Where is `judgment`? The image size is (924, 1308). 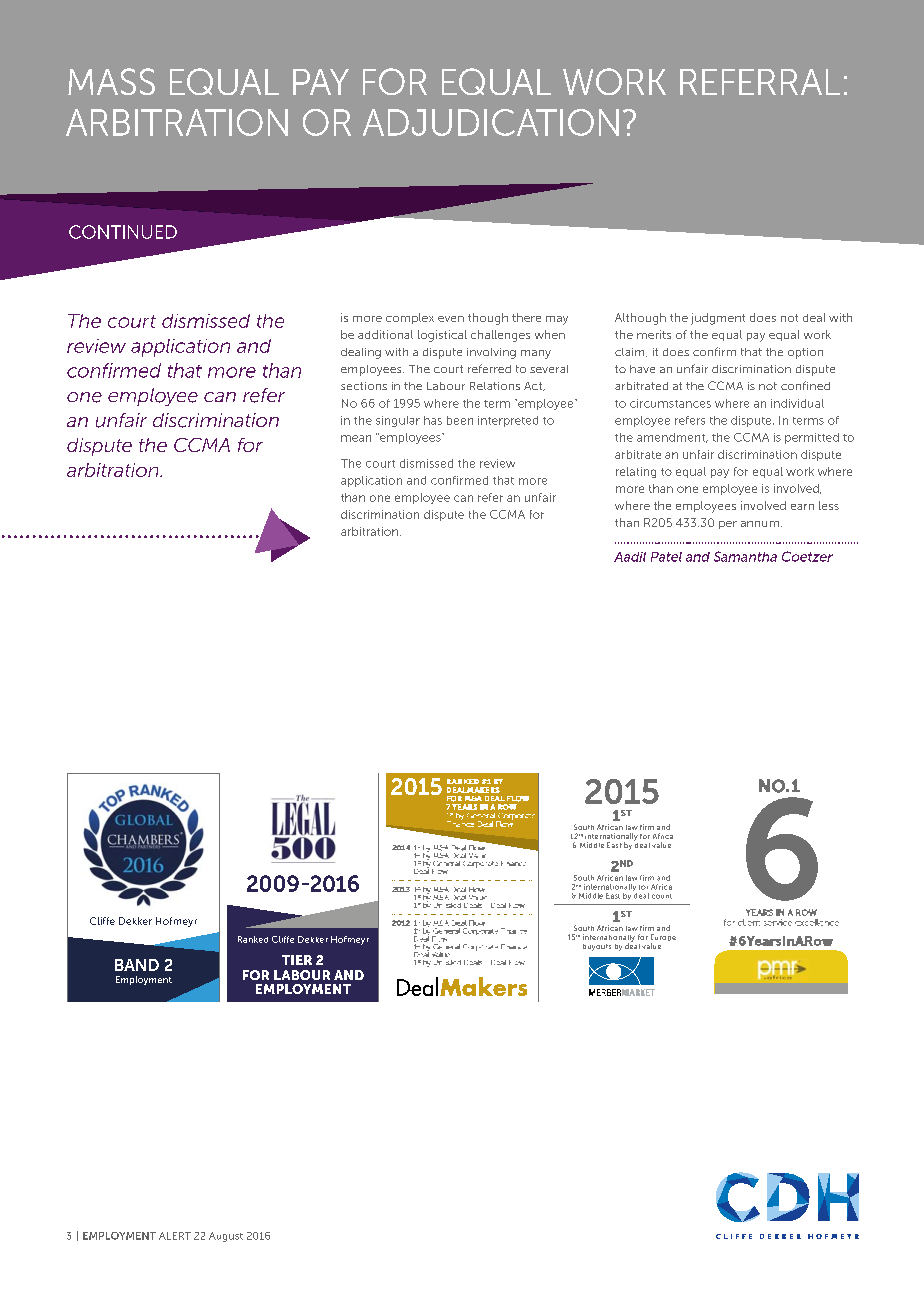
judgment is located at coordinates (718, 319).
